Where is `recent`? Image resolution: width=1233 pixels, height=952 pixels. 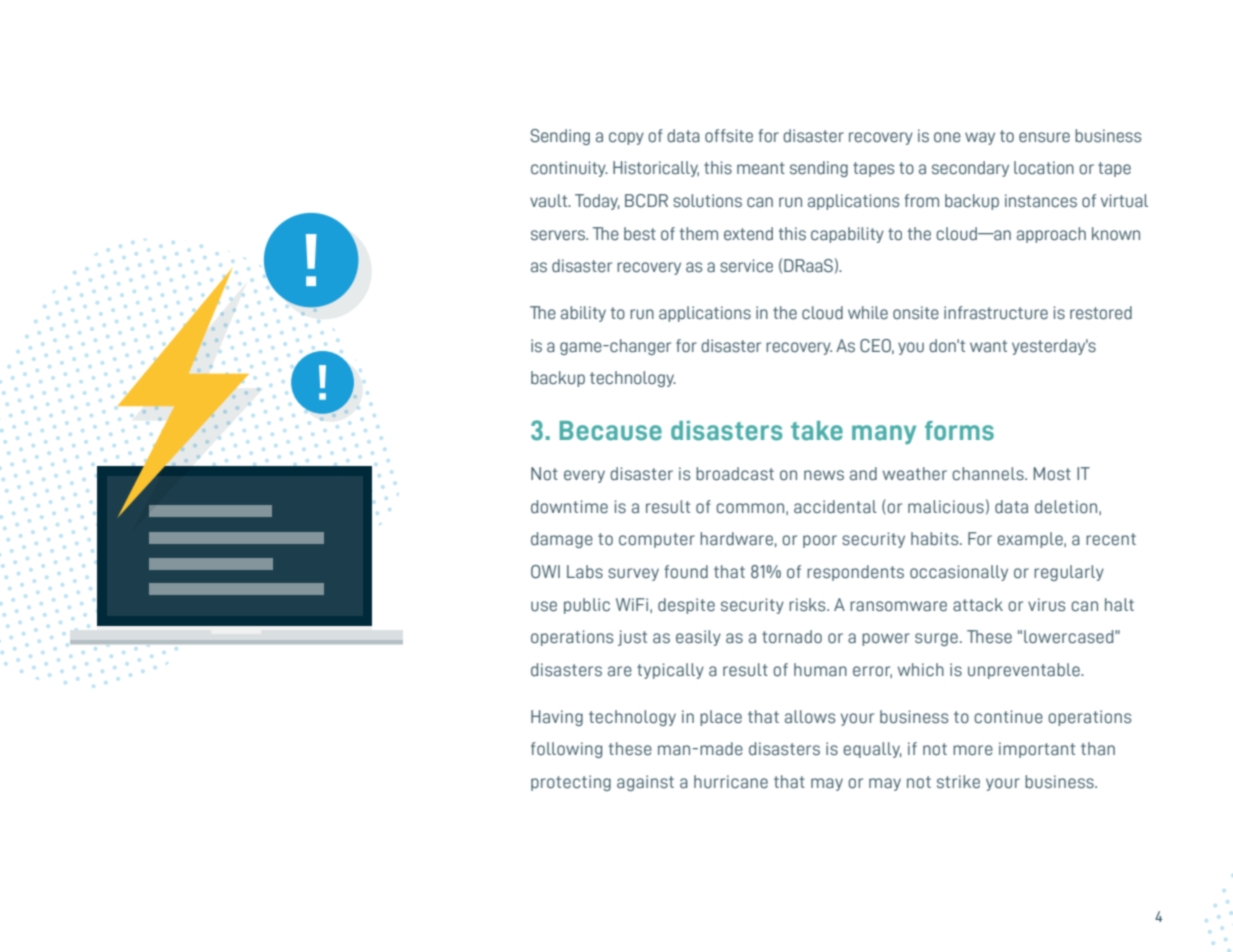 recent is located at coordinates (1111, 539).
